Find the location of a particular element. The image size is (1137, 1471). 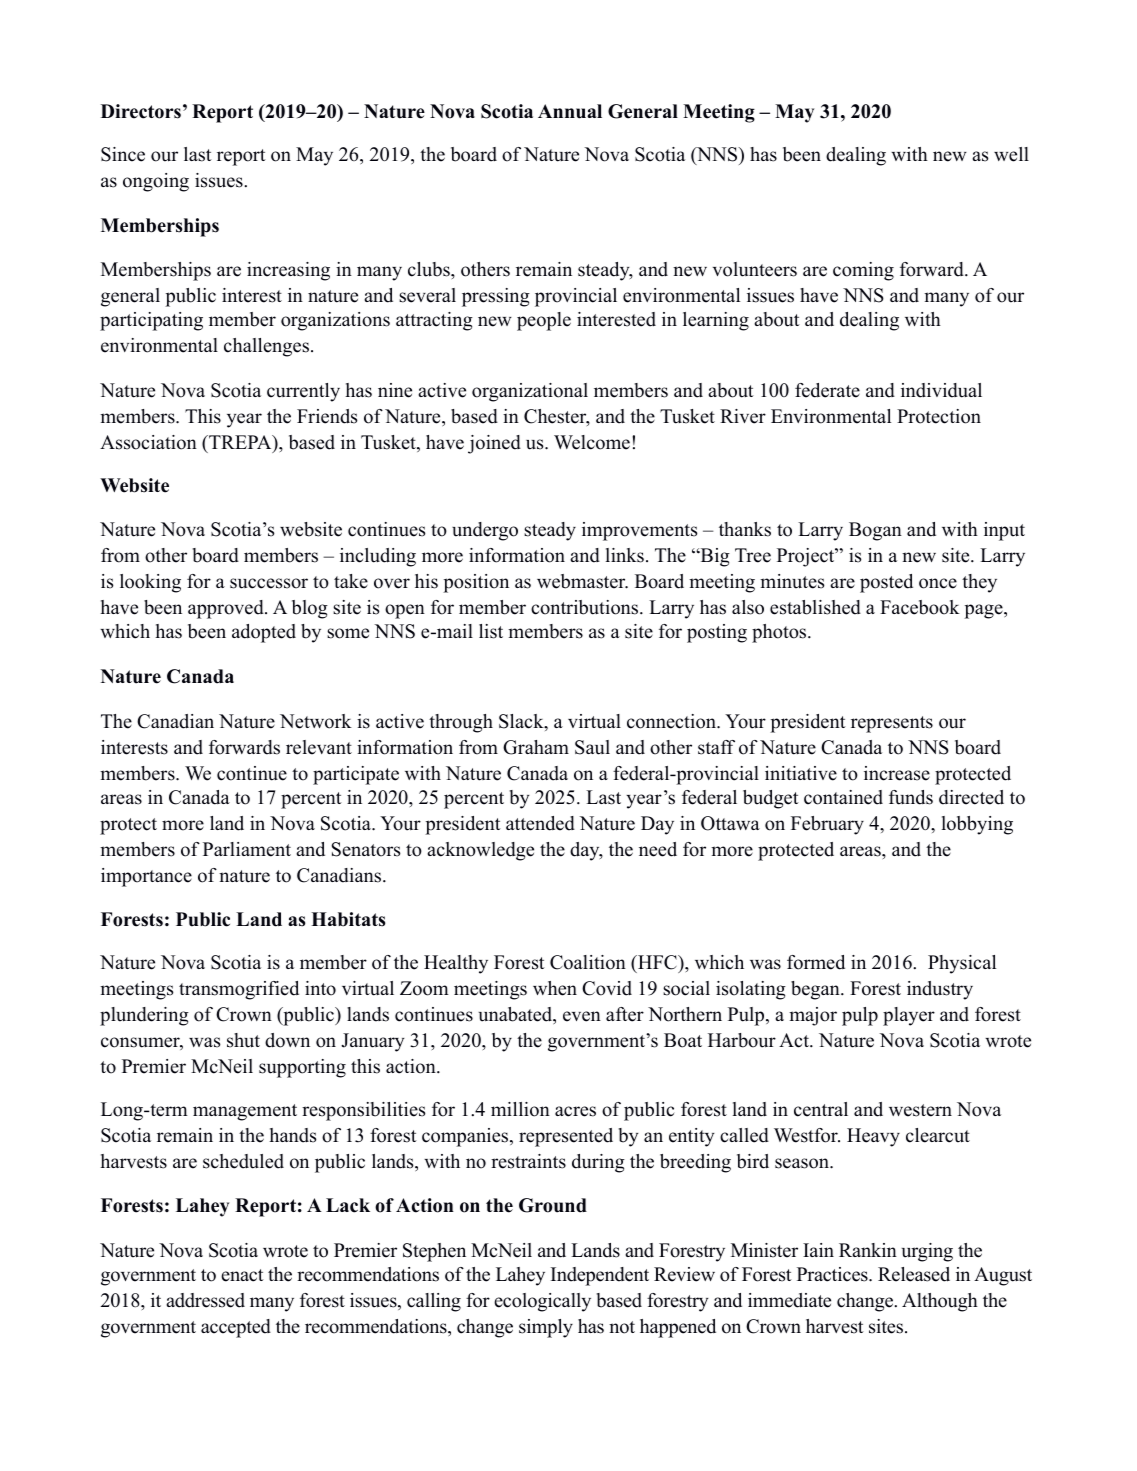

Association is located at coordinates (148, 442).
